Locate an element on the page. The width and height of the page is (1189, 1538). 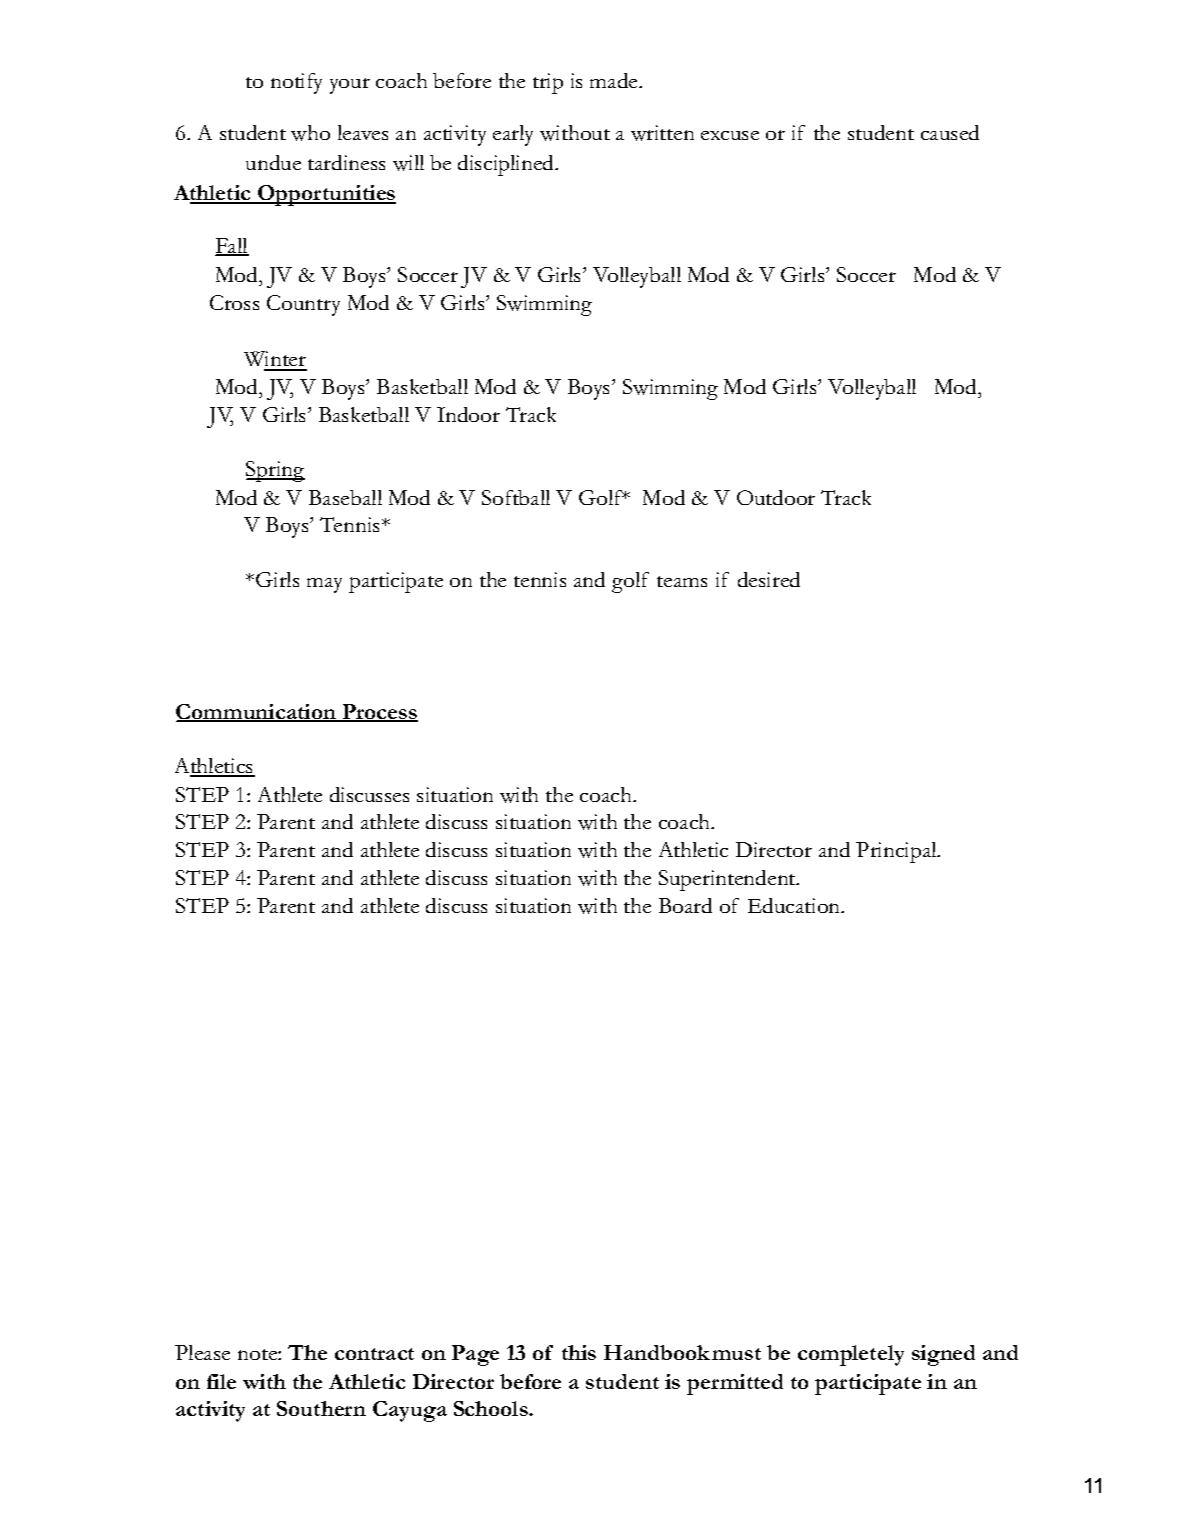
Softball is located at coordinates (516, 497).
